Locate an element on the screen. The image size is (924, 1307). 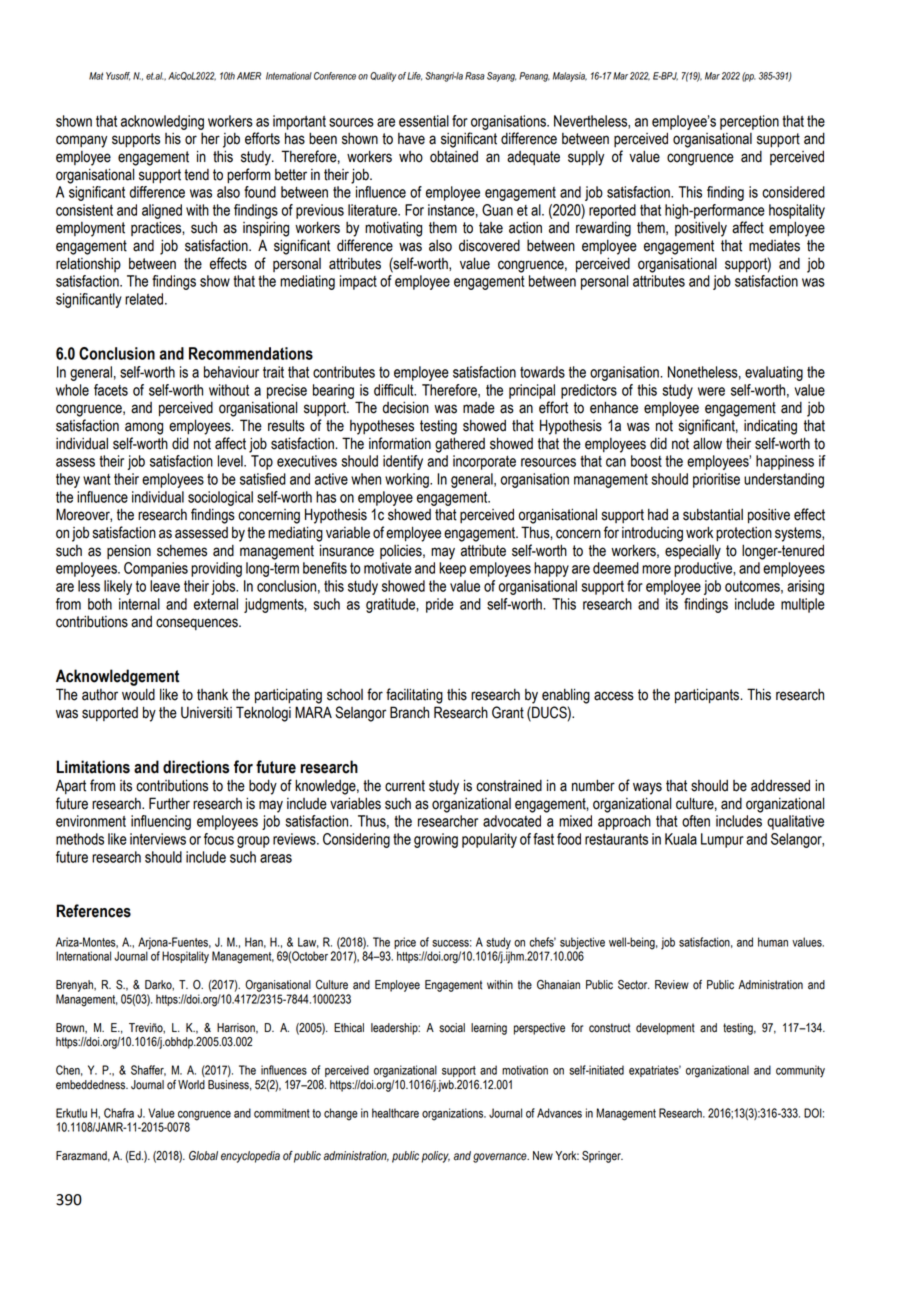
acknowledging is located at coordinates (162, 122).
